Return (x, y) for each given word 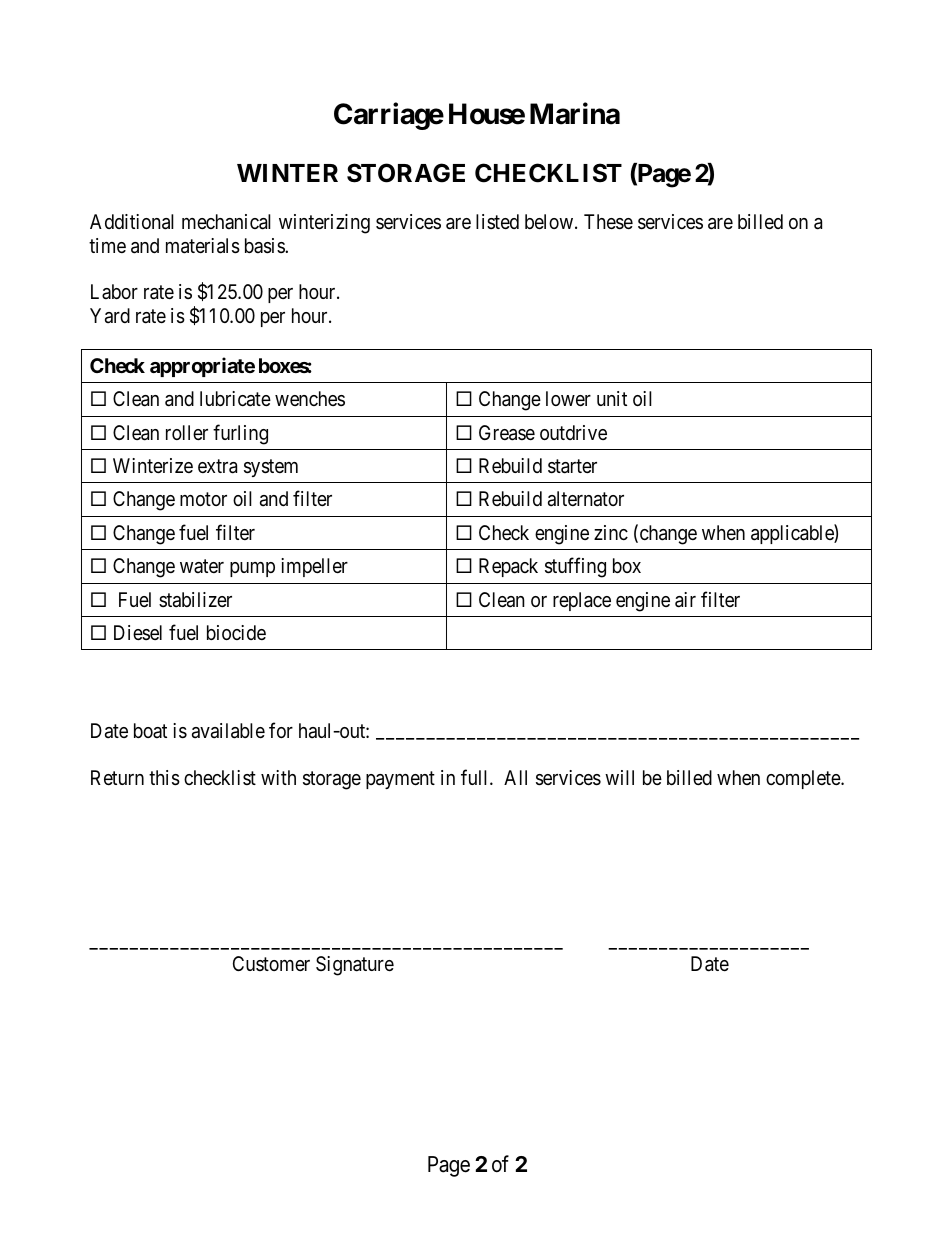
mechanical (226, 222)
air (685, 600)
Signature (355, 966)
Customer (271, 963)
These (608, 222)
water (202, 566)
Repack (508, 567)
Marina (575, 113)
